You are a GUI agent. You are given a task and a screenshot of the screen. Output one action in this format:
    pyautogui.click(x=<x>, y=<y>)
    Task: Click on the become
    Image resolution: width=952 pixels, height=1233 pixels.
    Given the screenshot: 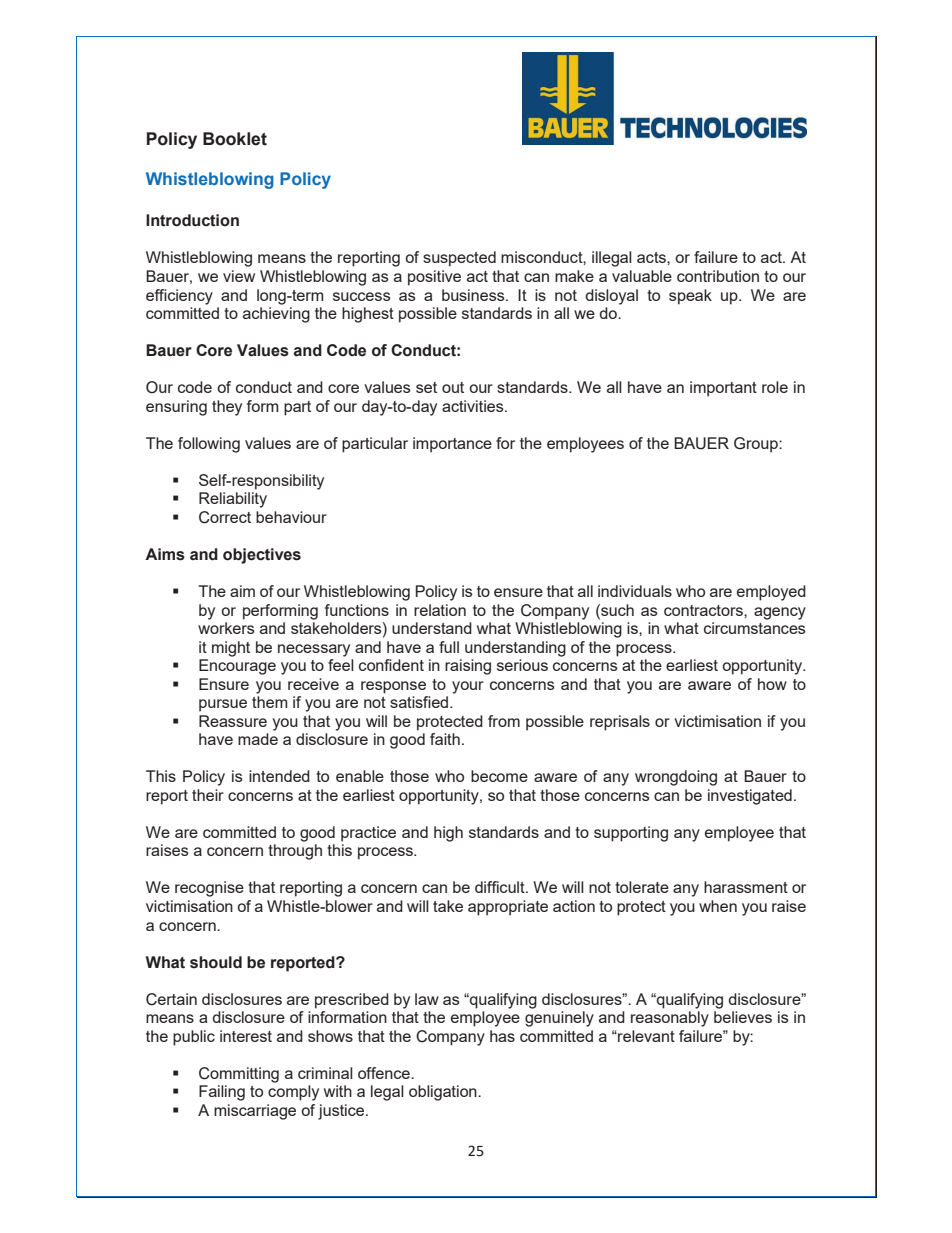 What is the action you would take?
    pyautogui.click(x=499, y=776)
